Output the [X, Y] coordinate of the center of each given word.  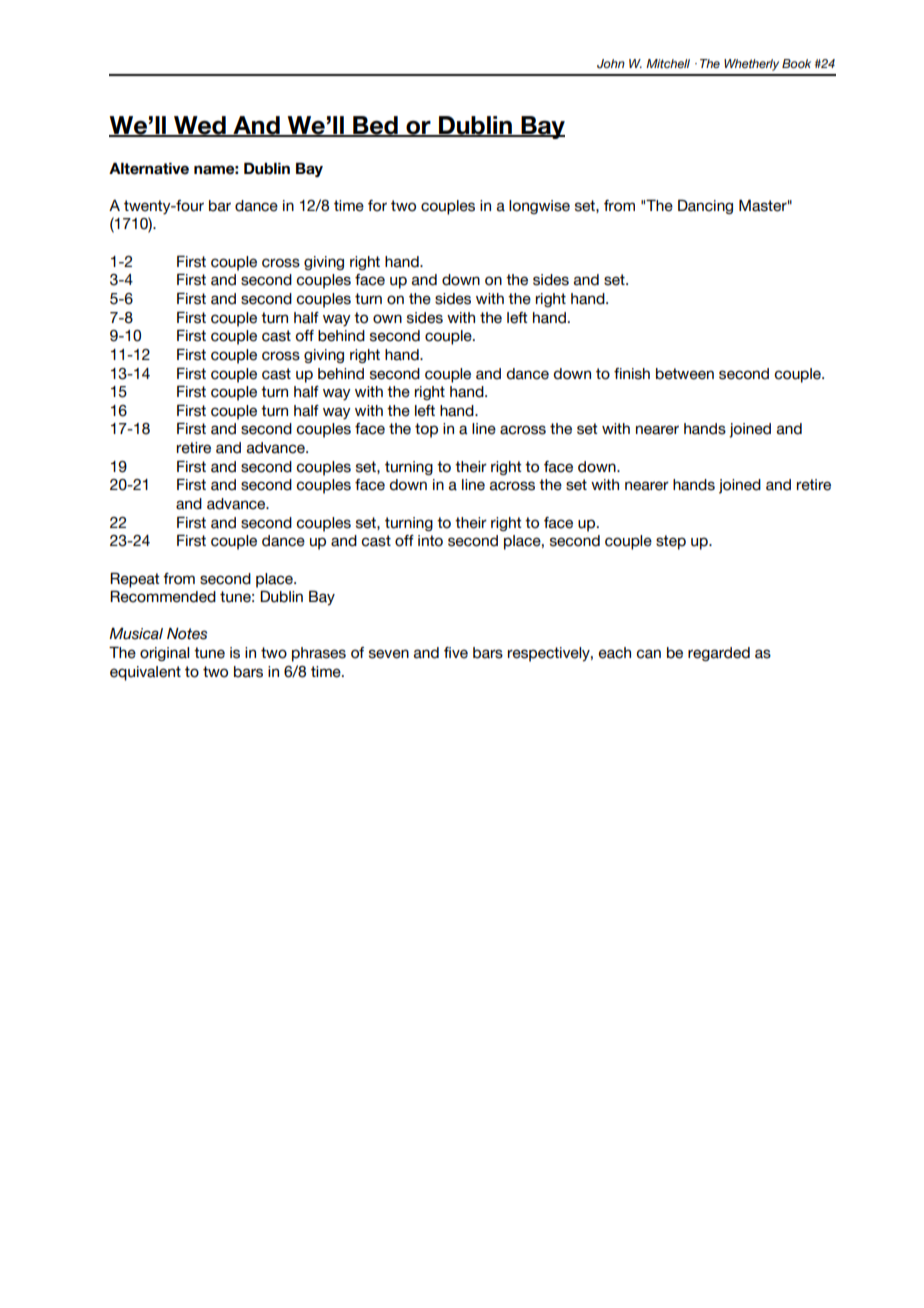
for [377, 206]
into [430, 541]
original [164, 654]
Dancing [705, 207]
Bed [375, 126]
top [426, 430]
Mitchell [668, 63]
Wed [200, 126]
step [671, 542]
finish [632, 374]
